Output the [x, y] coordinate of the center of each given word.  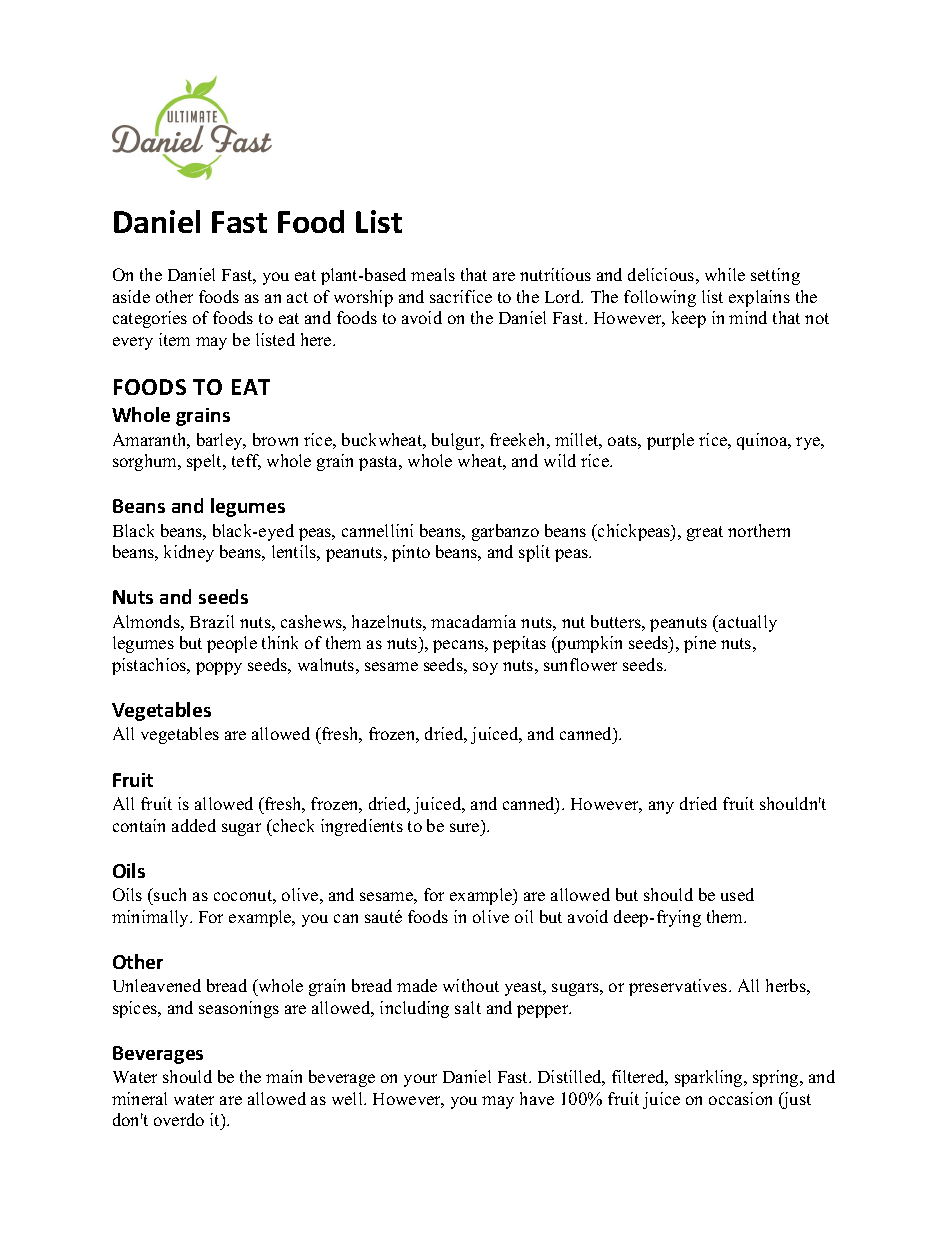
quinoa [763, 441]
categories [150, 319]
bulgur [457, 441]
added [194, 825]
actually [747, 623]
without [471, 985]
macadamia [473, 621]
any [661, 807]
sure [464, 827]
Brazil [212, 621]
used [737, 894]
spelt [205, 462]
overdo [179, 1119]
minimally [151, 918]
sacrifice [461, 296]
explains [759, 298]
